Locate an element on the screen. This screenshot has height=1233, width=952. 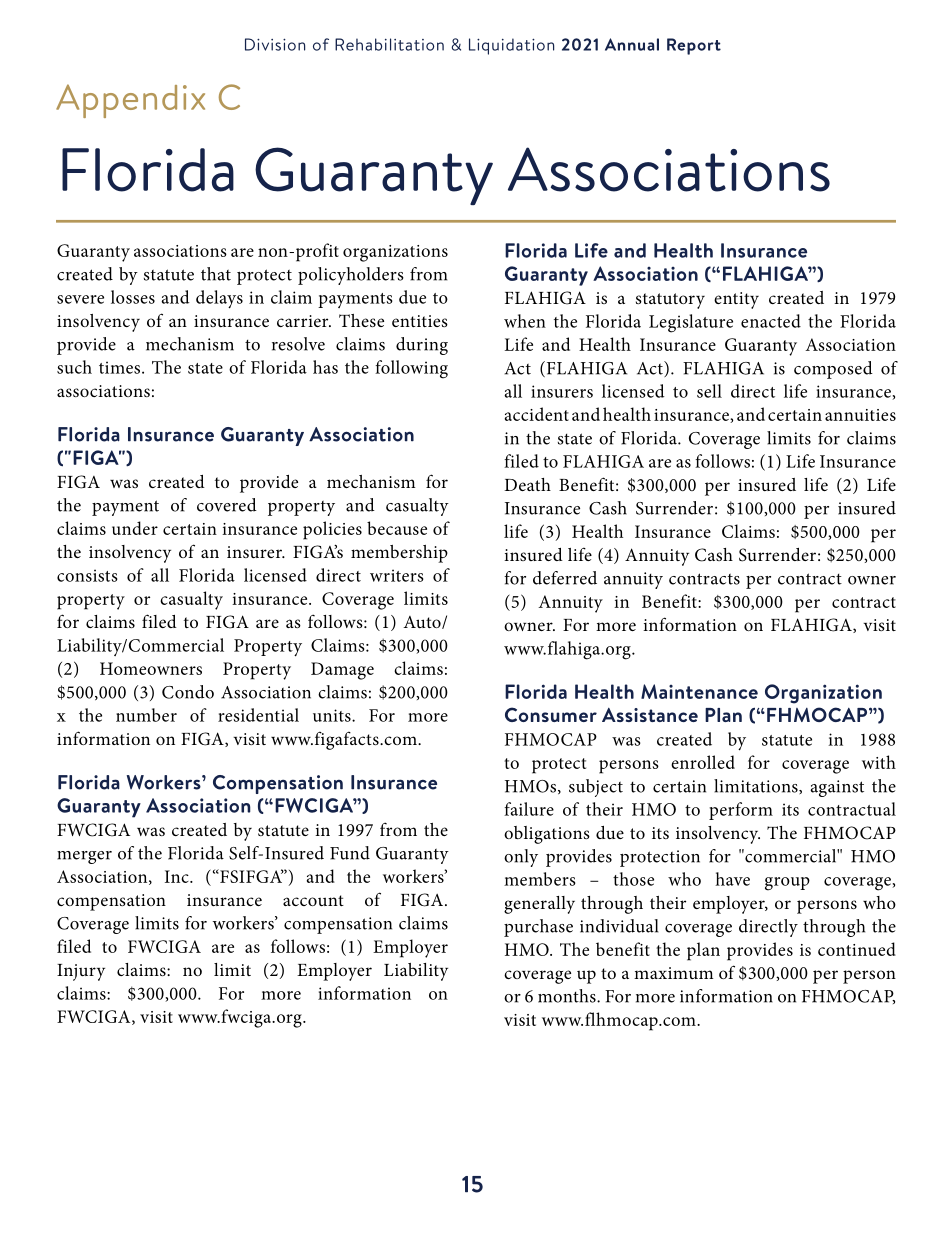
under is located at coordinates (135, 528).
